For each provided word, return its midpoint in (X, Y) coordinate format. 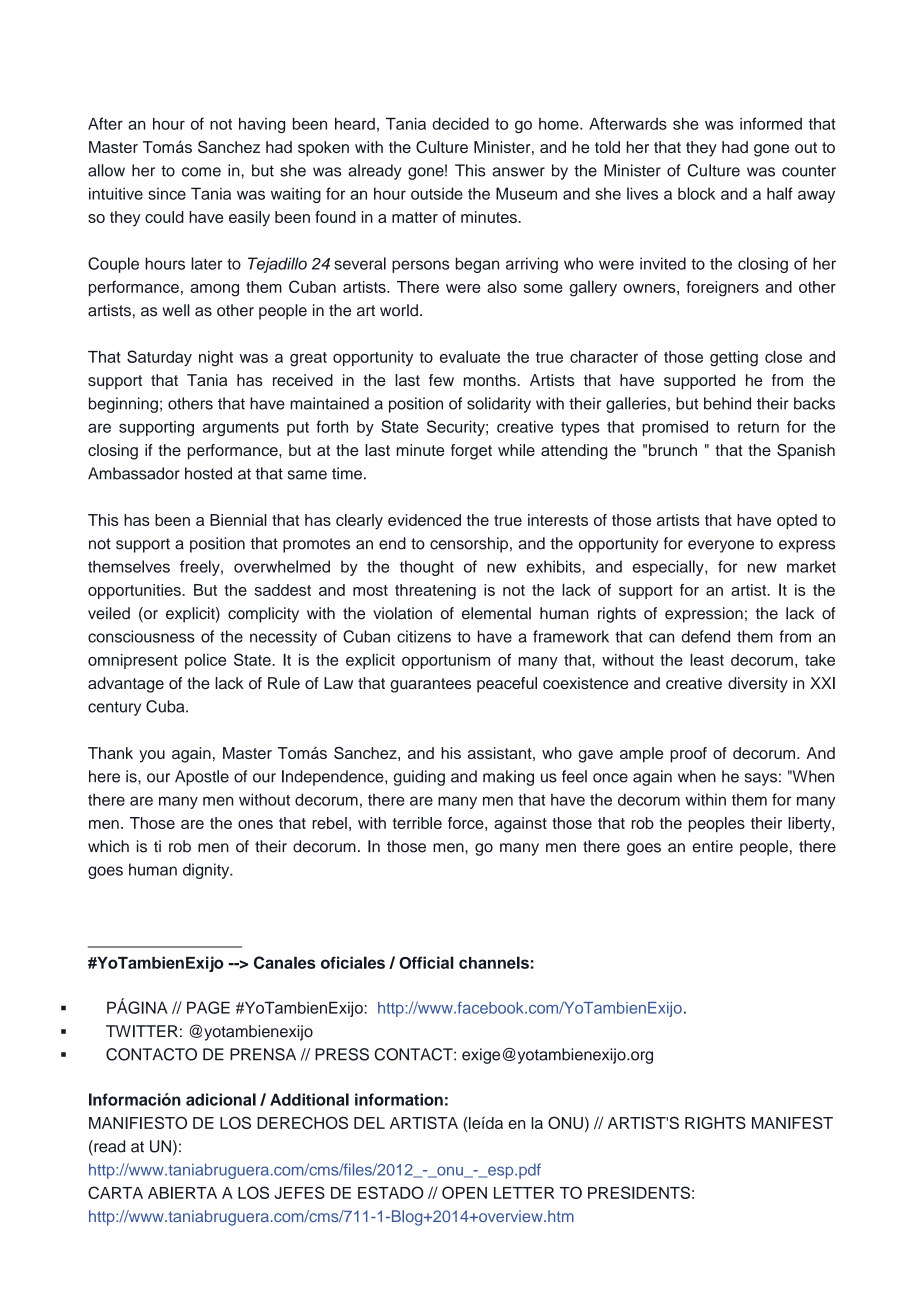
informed (771, 123)
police (205, 661)
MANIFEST (792, 1122)
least (707, 659)
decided (460, 123)
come (201, 172)
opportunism (446, 661)
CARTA (115, 1192)
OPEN (464, 1192)
